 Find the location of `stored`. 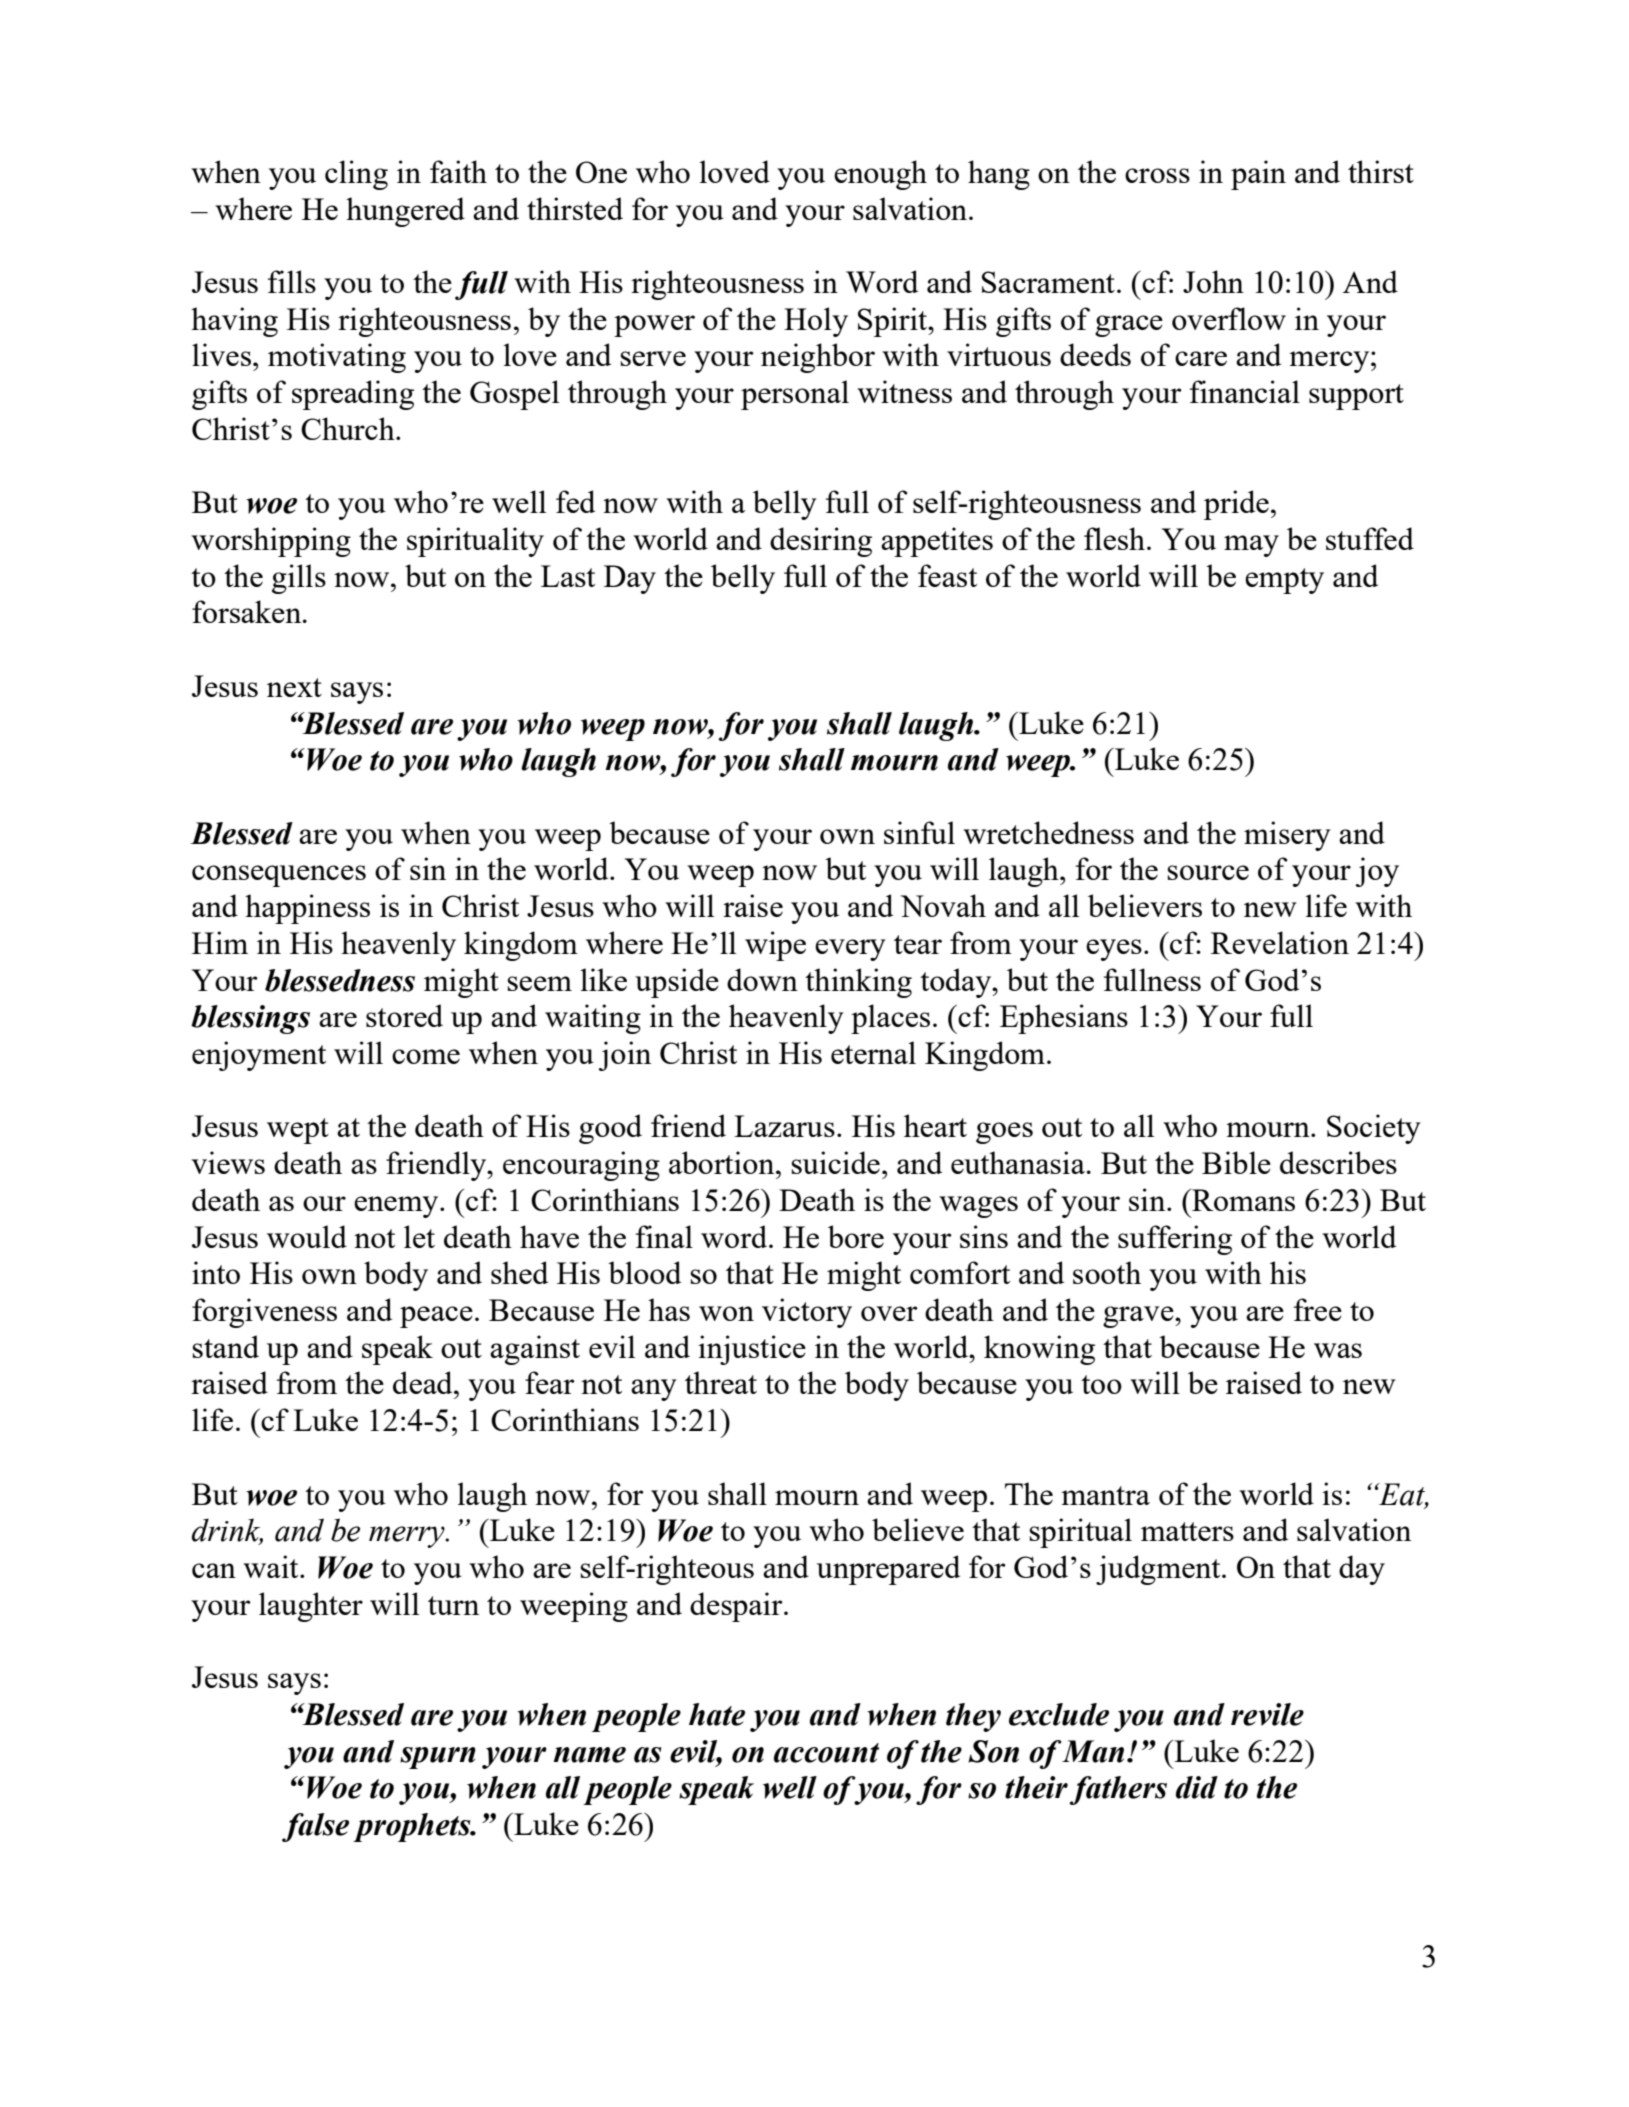

stored is located at coordinates (404, 1015).
